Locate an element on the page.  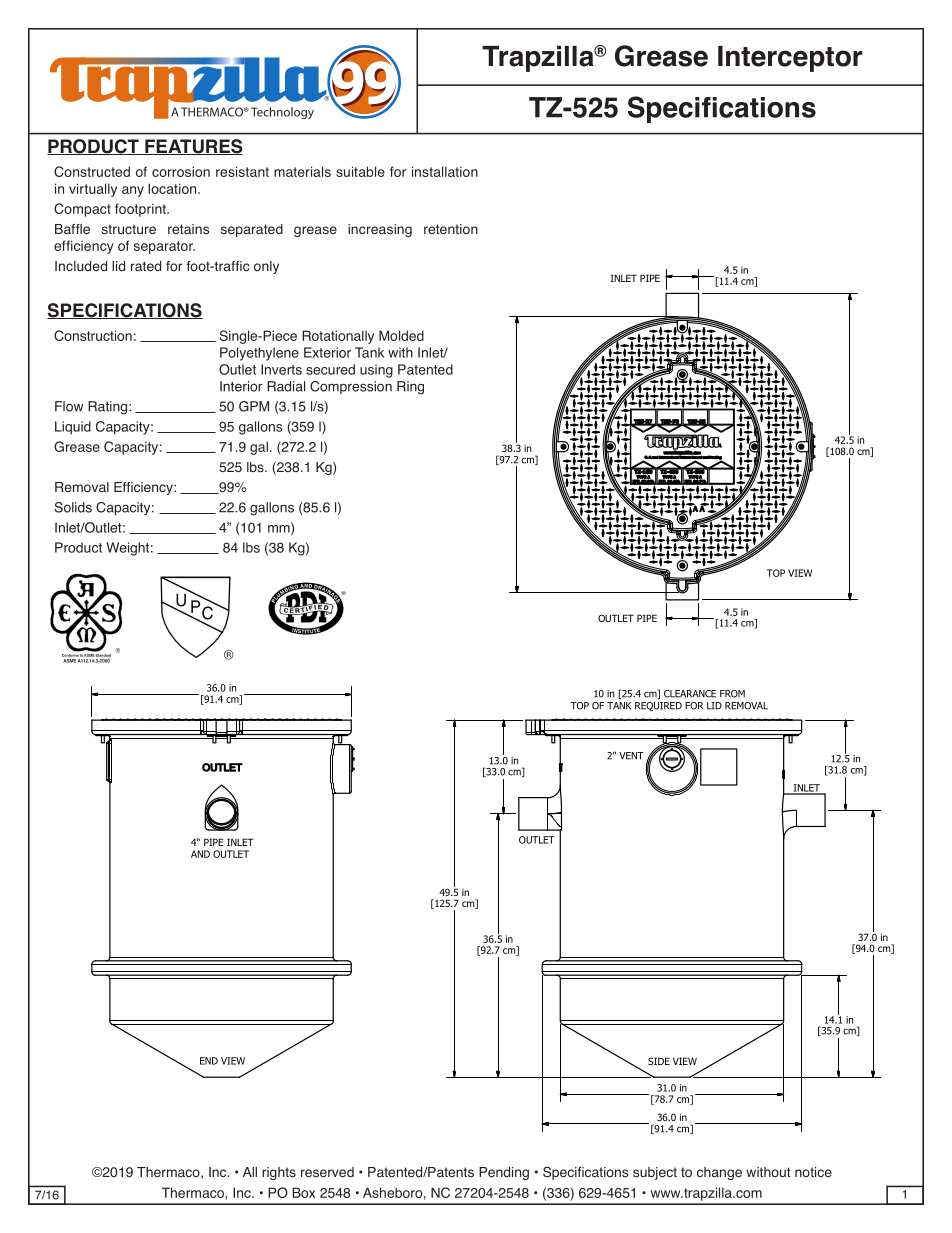
Interceptor is located at coordinates (790, 59).
